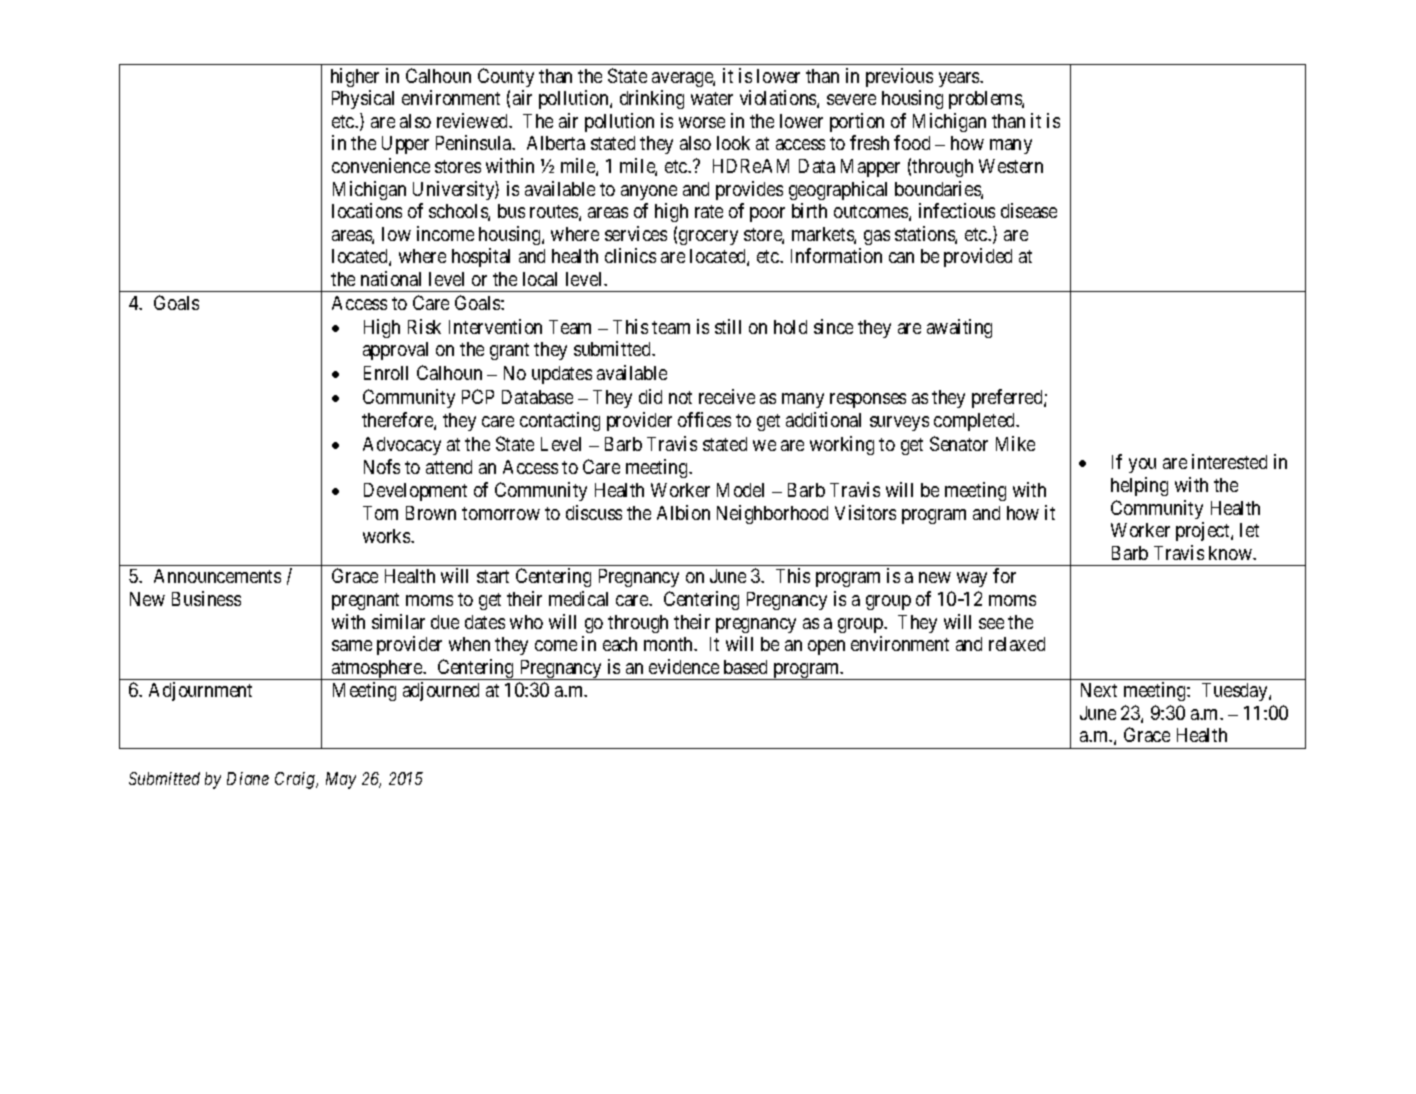 This screenshot has width=1416, height=1094. I want to click on problems, so click(986, 100).
